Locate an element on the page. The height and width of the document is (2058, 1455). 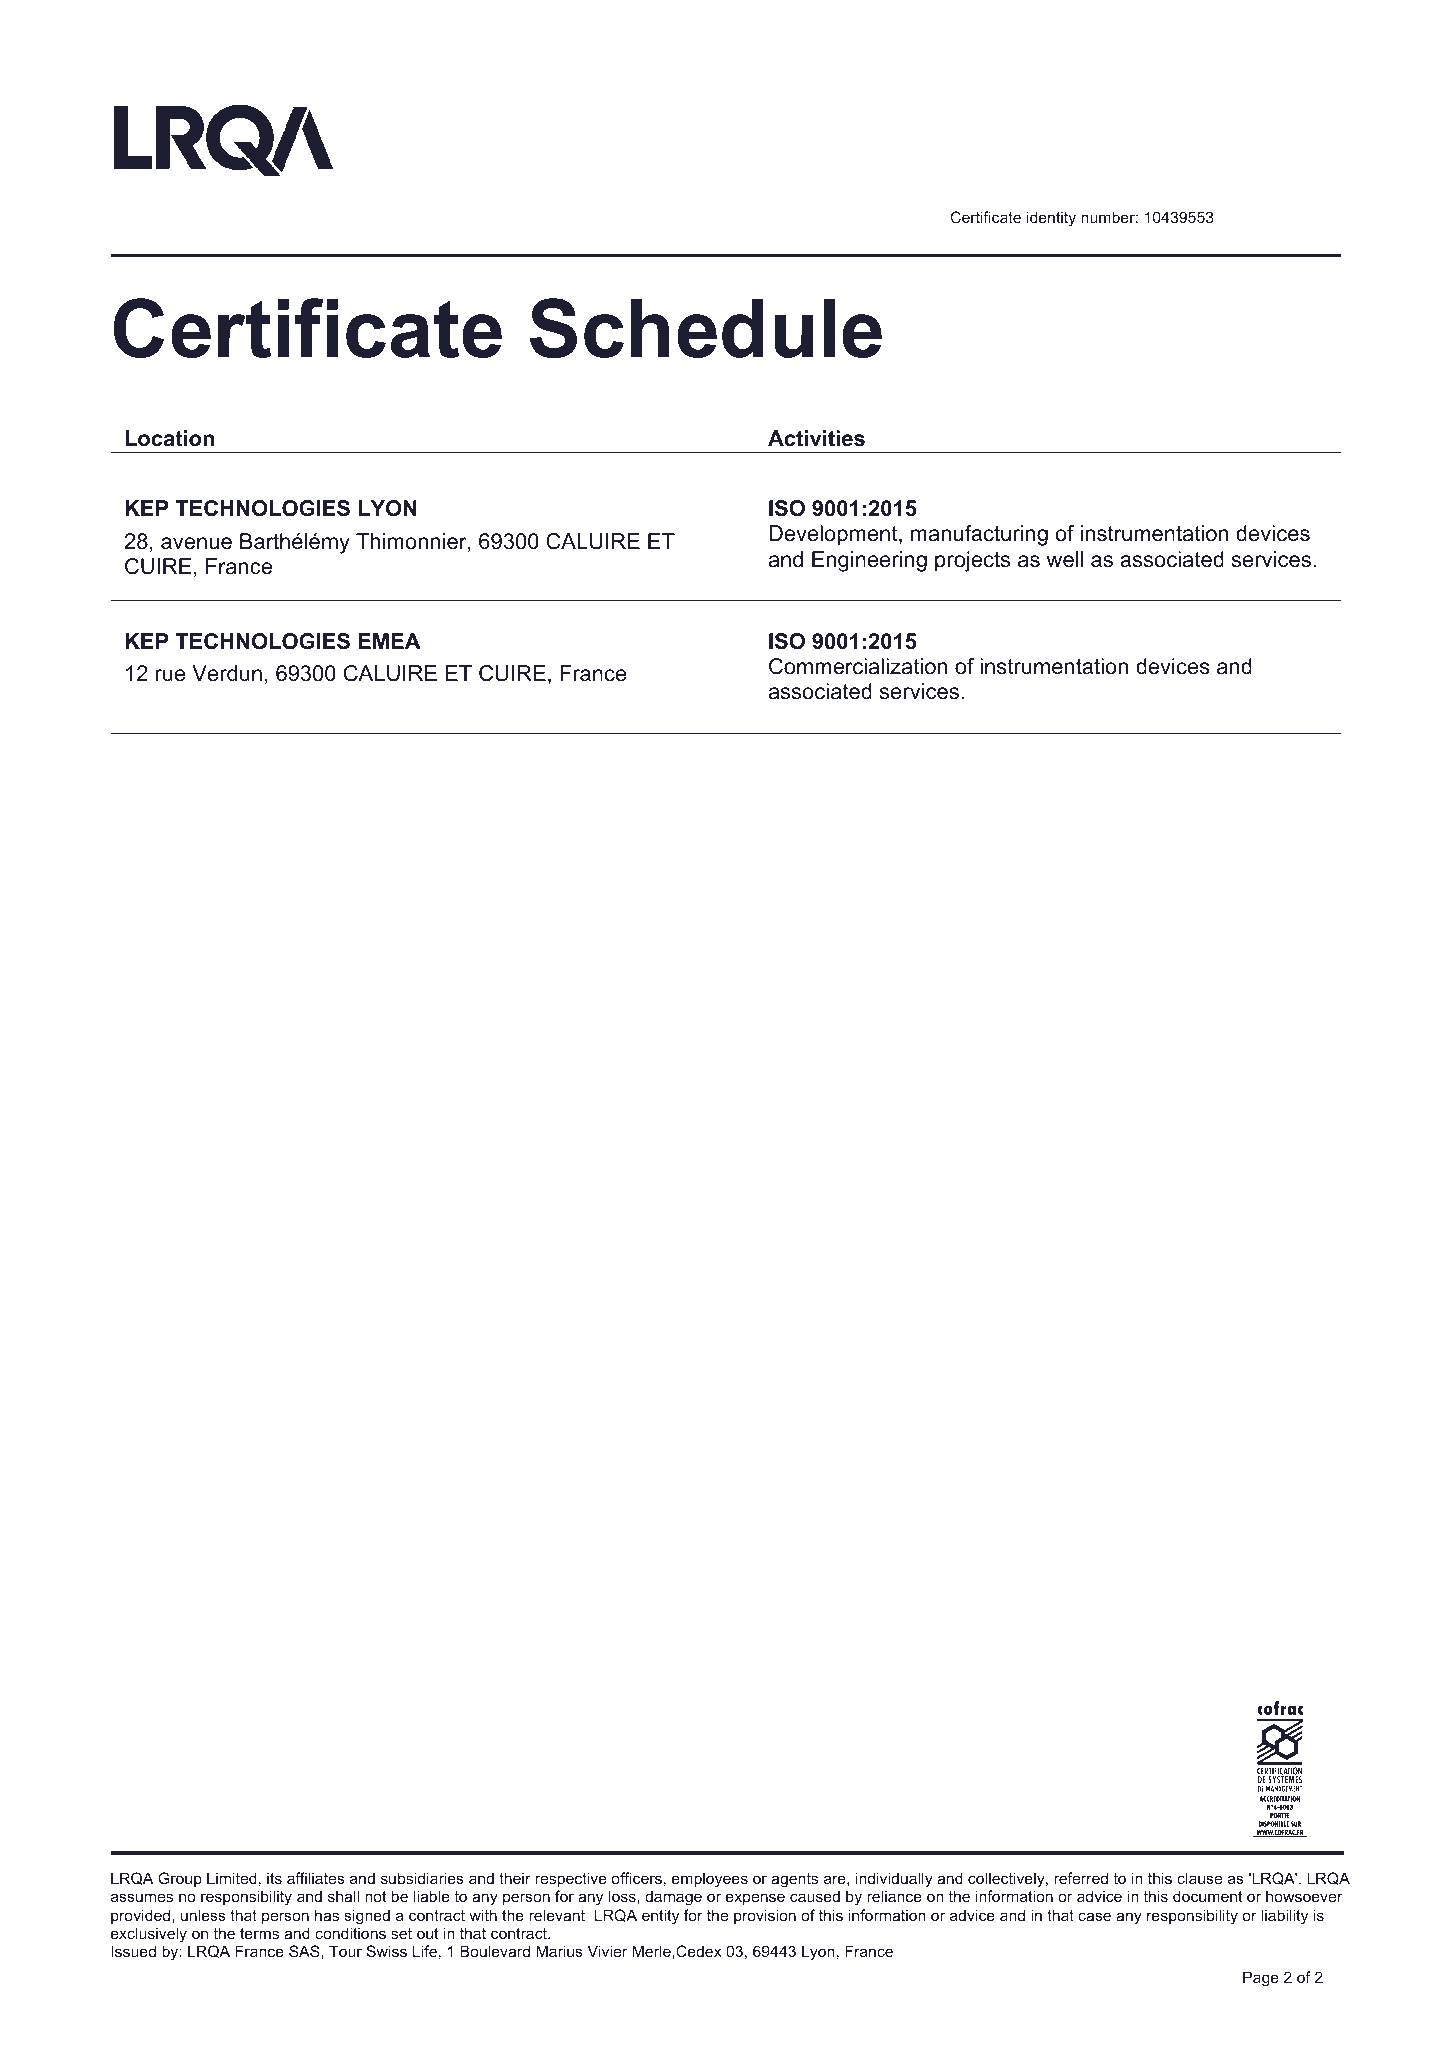
provision is located at coordinates (765, 1916).
